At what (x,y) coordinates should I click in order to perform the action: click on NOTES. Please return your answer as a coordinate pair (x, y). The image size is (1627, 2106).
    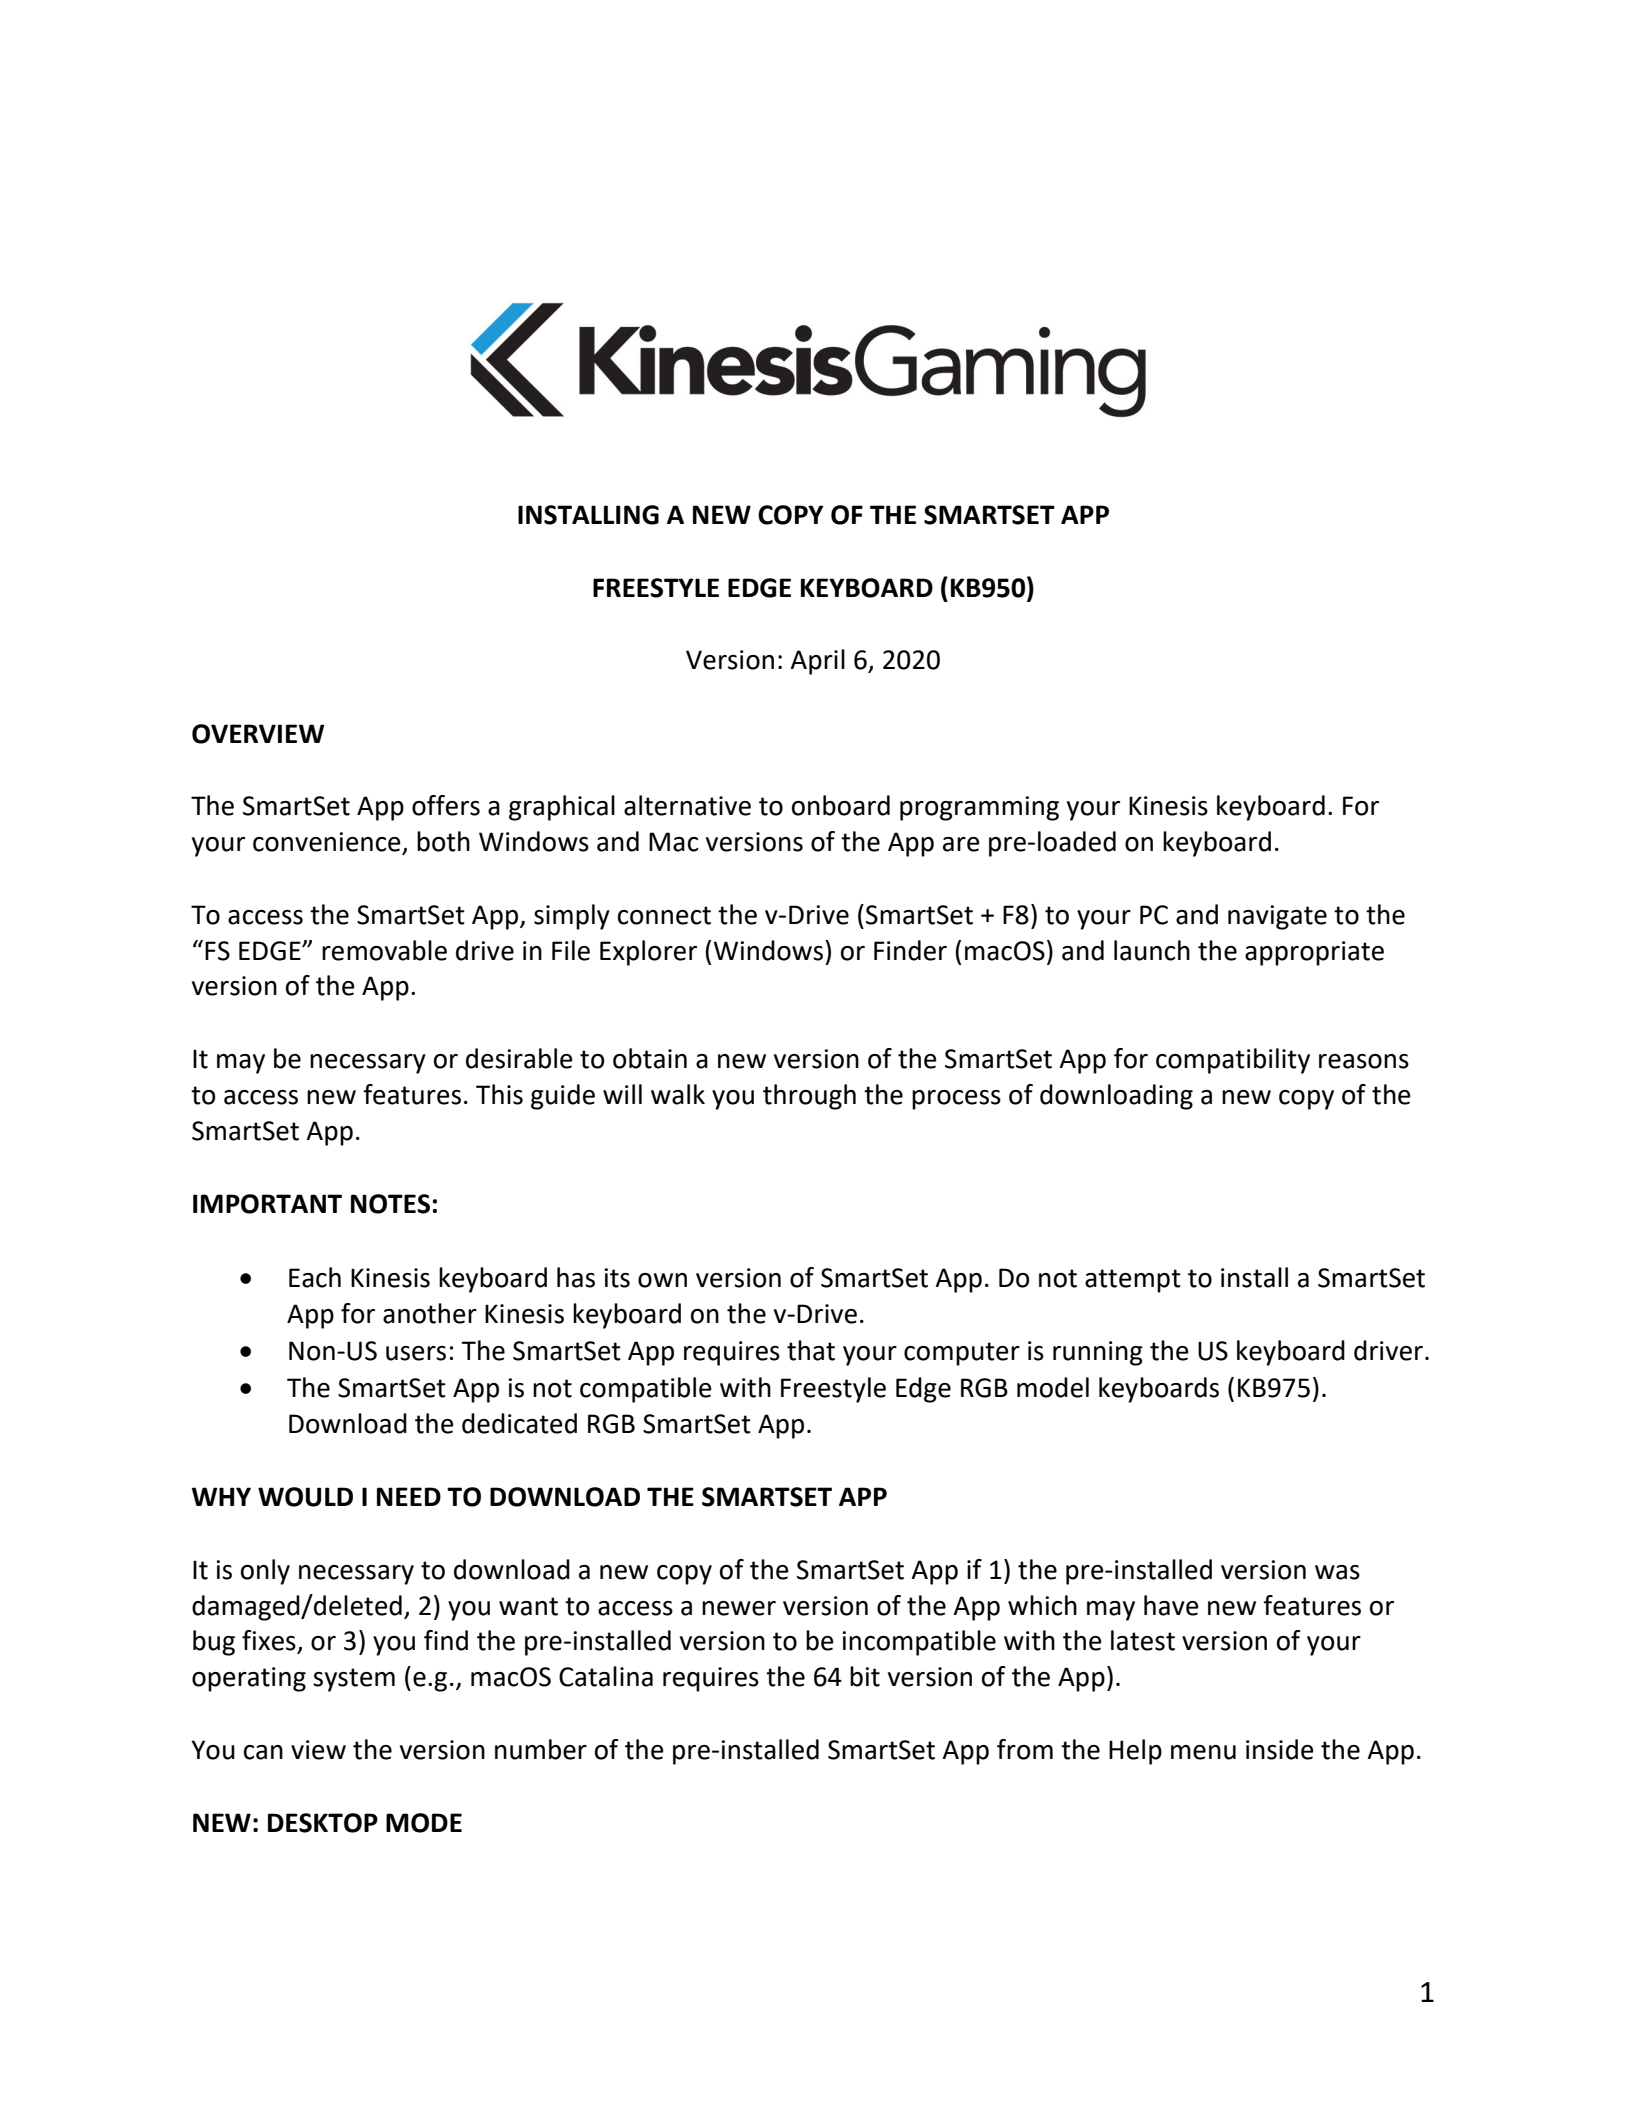
    Looking at the image, I should click on (390, 1204).
